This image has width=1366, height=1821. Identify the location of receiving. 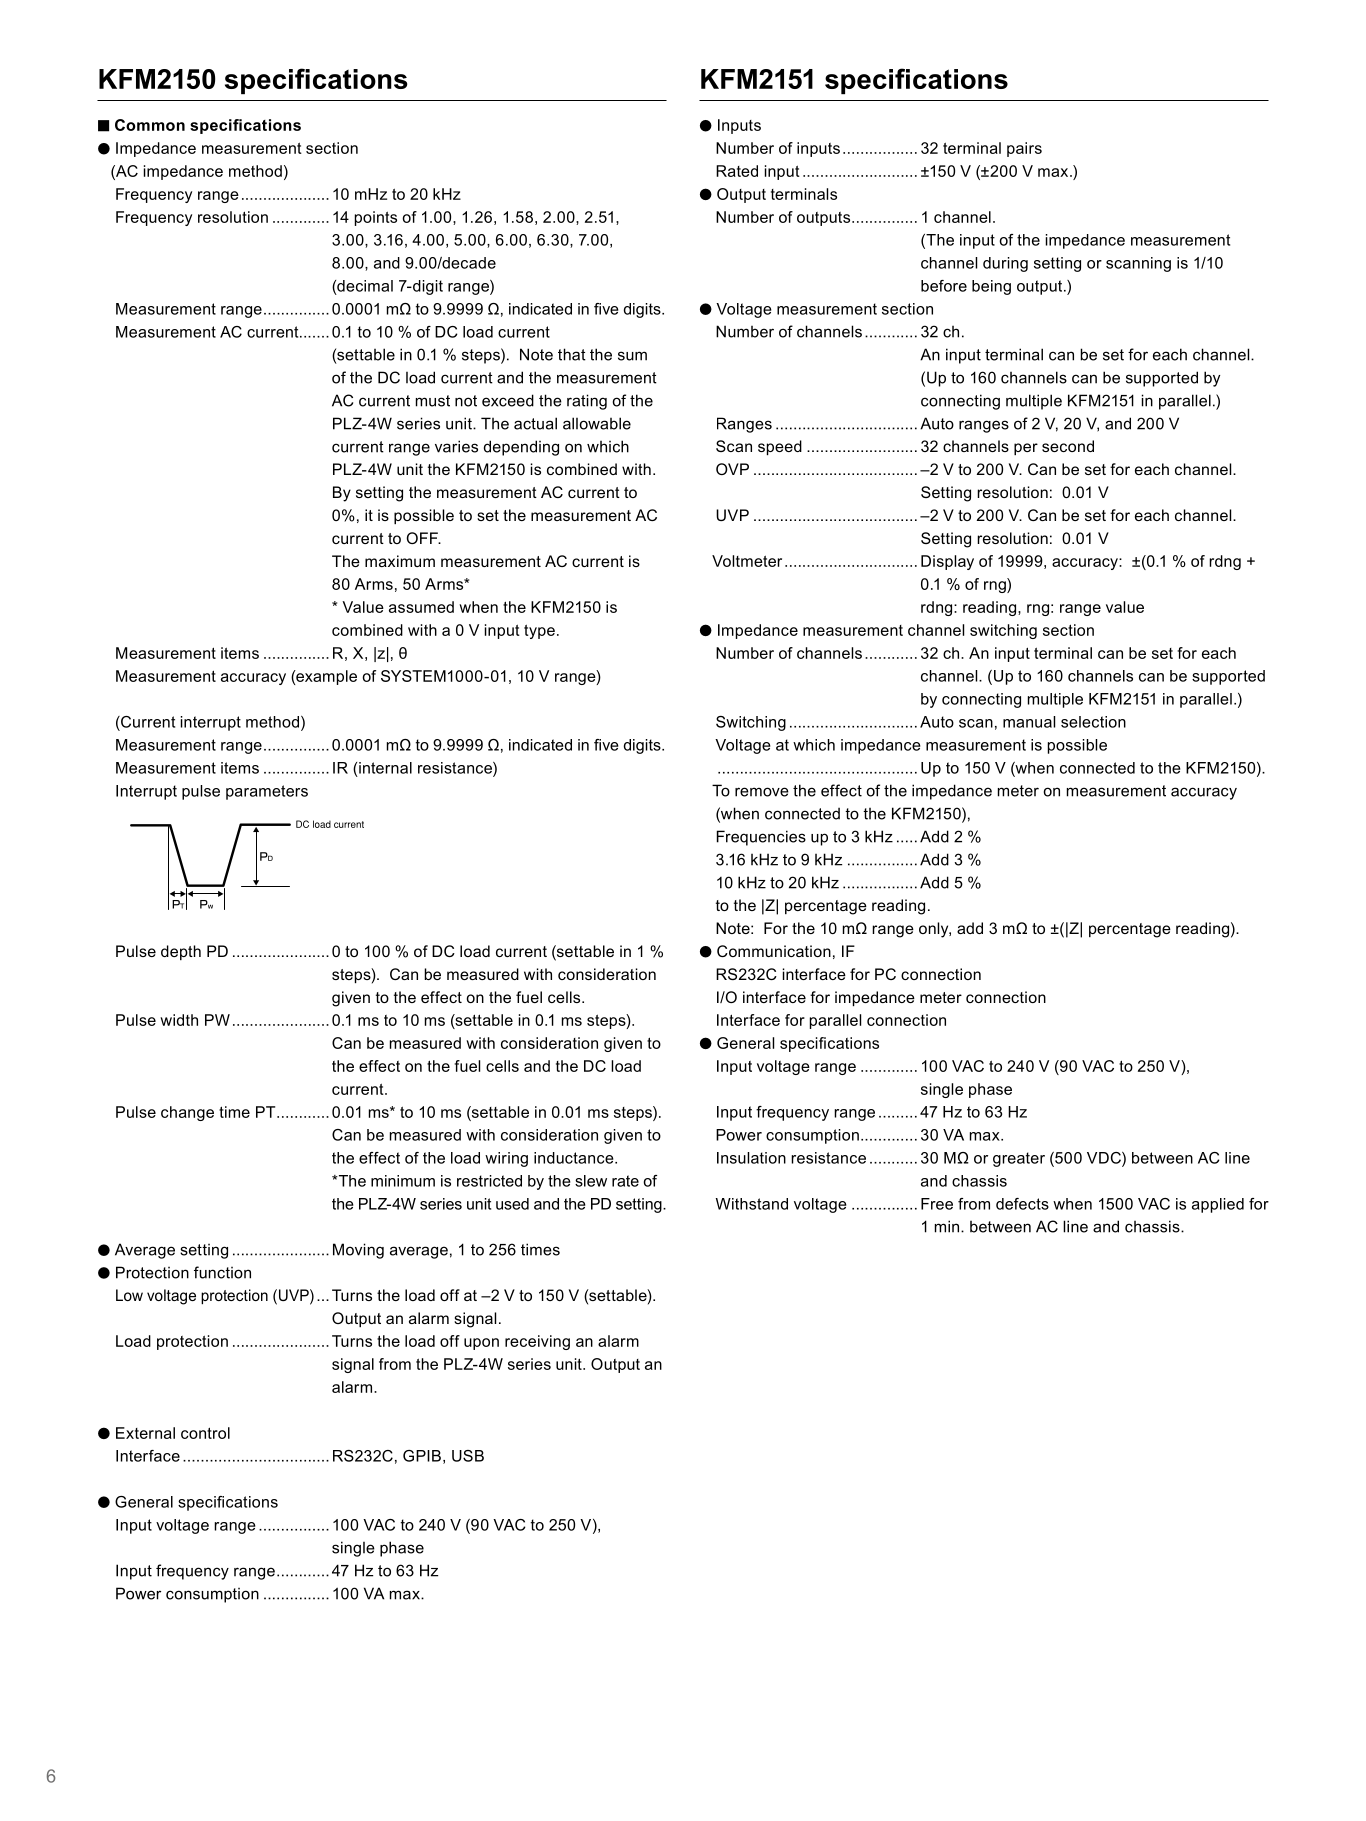
(537, 1342).
